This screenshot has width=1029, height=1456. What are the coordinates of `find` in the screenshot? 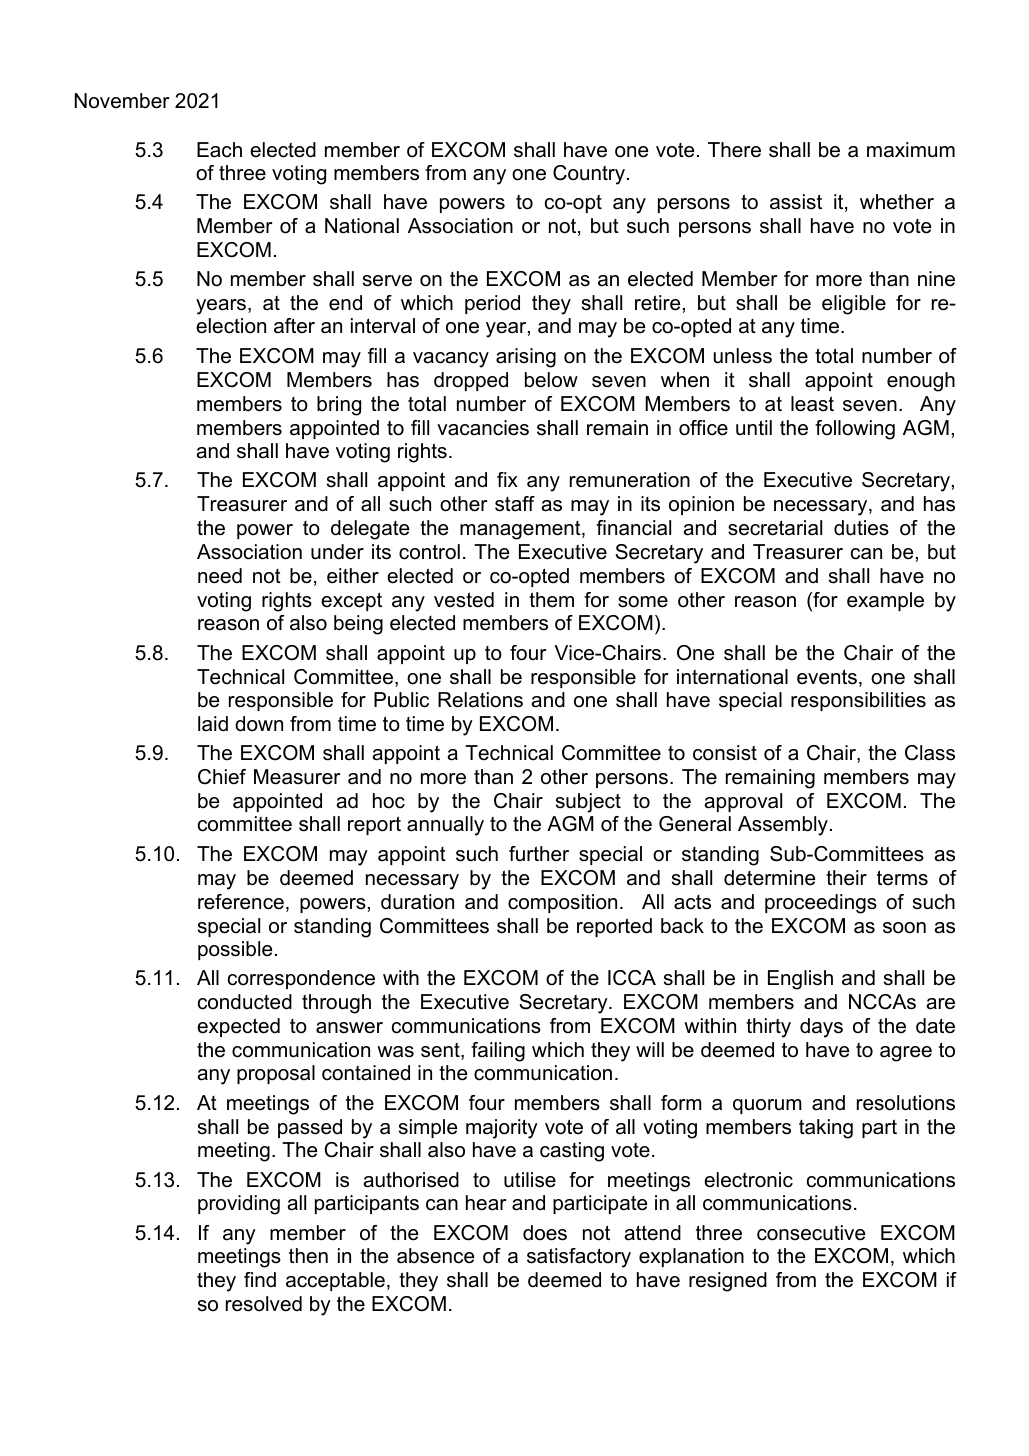 It's located at (260, 1280).
